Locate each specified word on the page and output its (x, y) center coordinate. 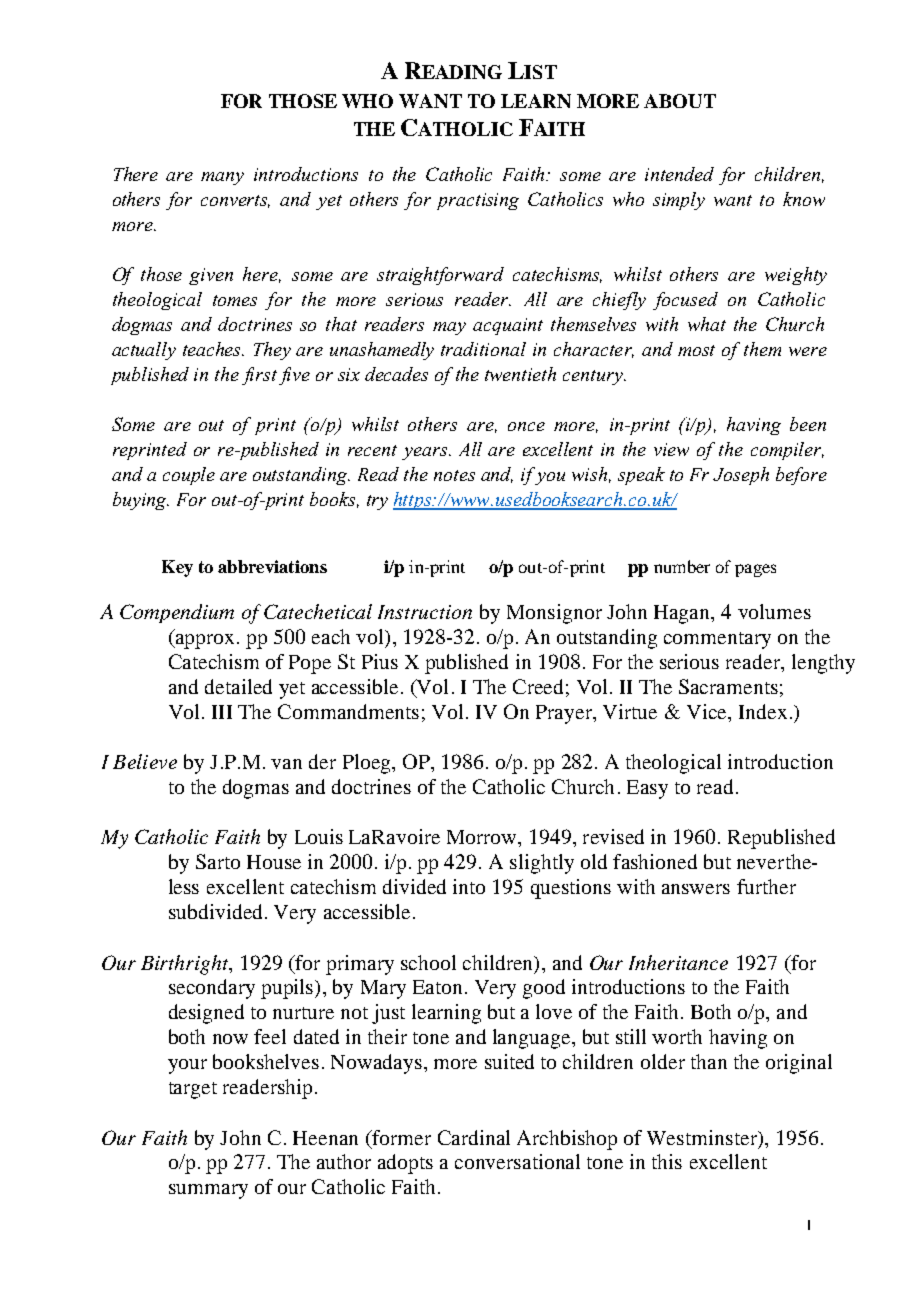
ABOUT (680, 101)
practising (478, 201)
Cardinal (474, 1137)
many (222, 178)
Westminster (703, 1137)
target (193, 1090)
